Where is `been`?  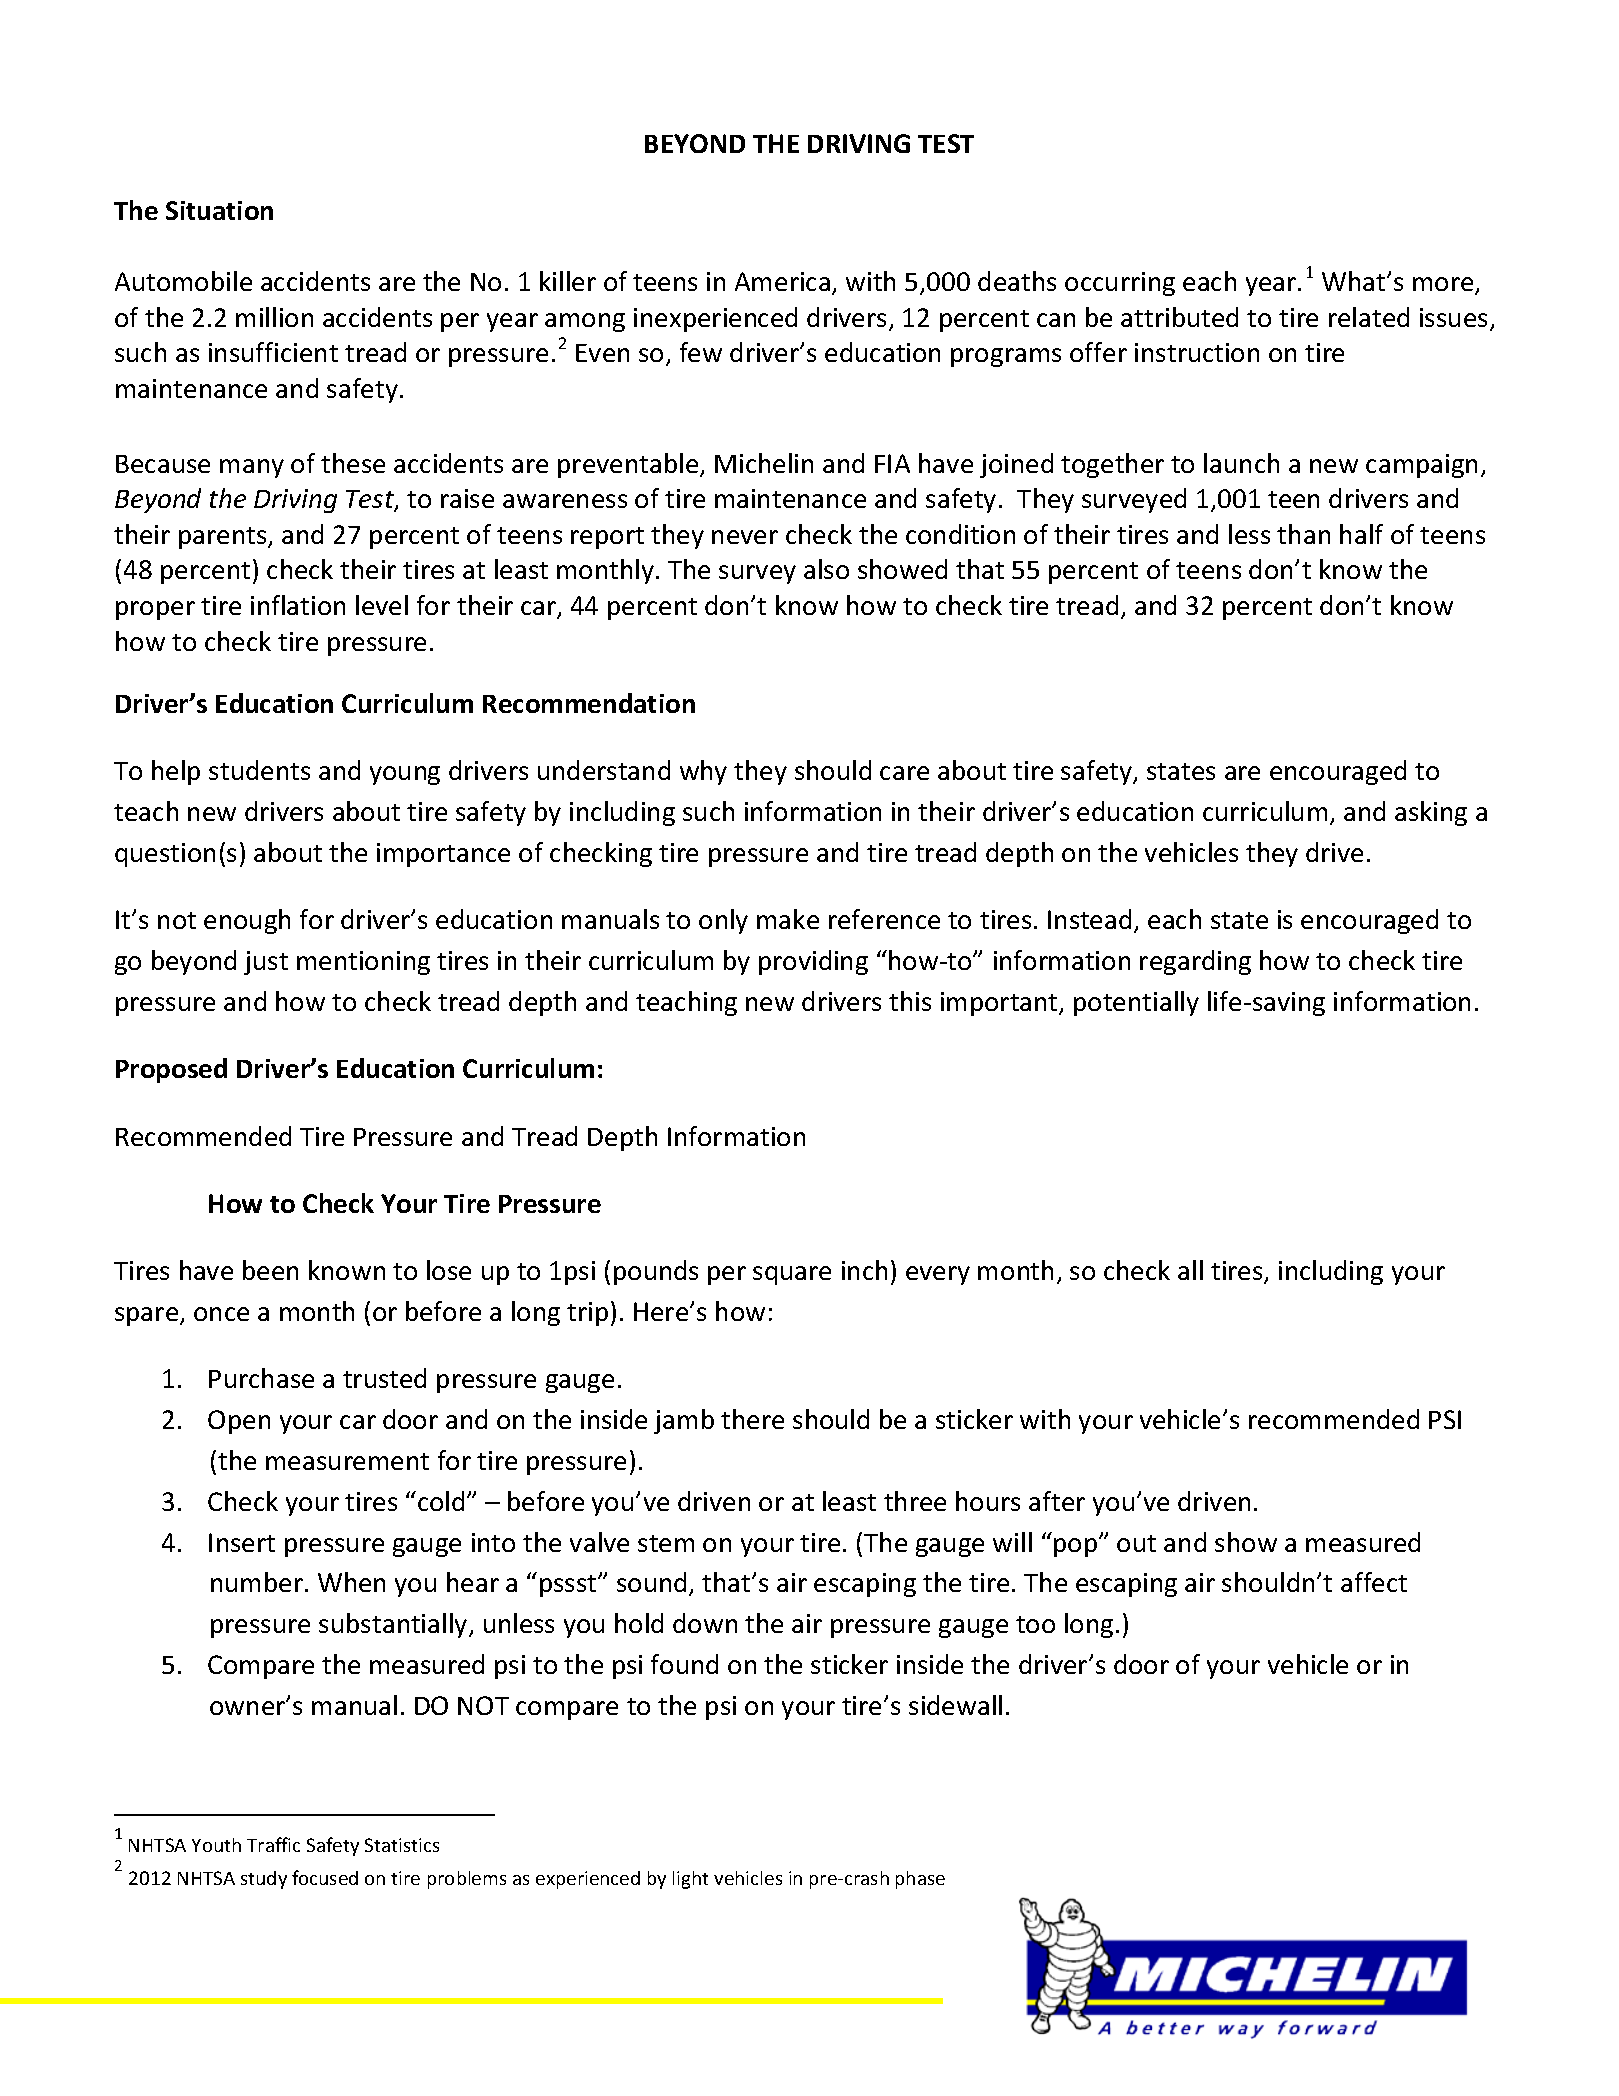 been is located at coordinates (270, 1270).
